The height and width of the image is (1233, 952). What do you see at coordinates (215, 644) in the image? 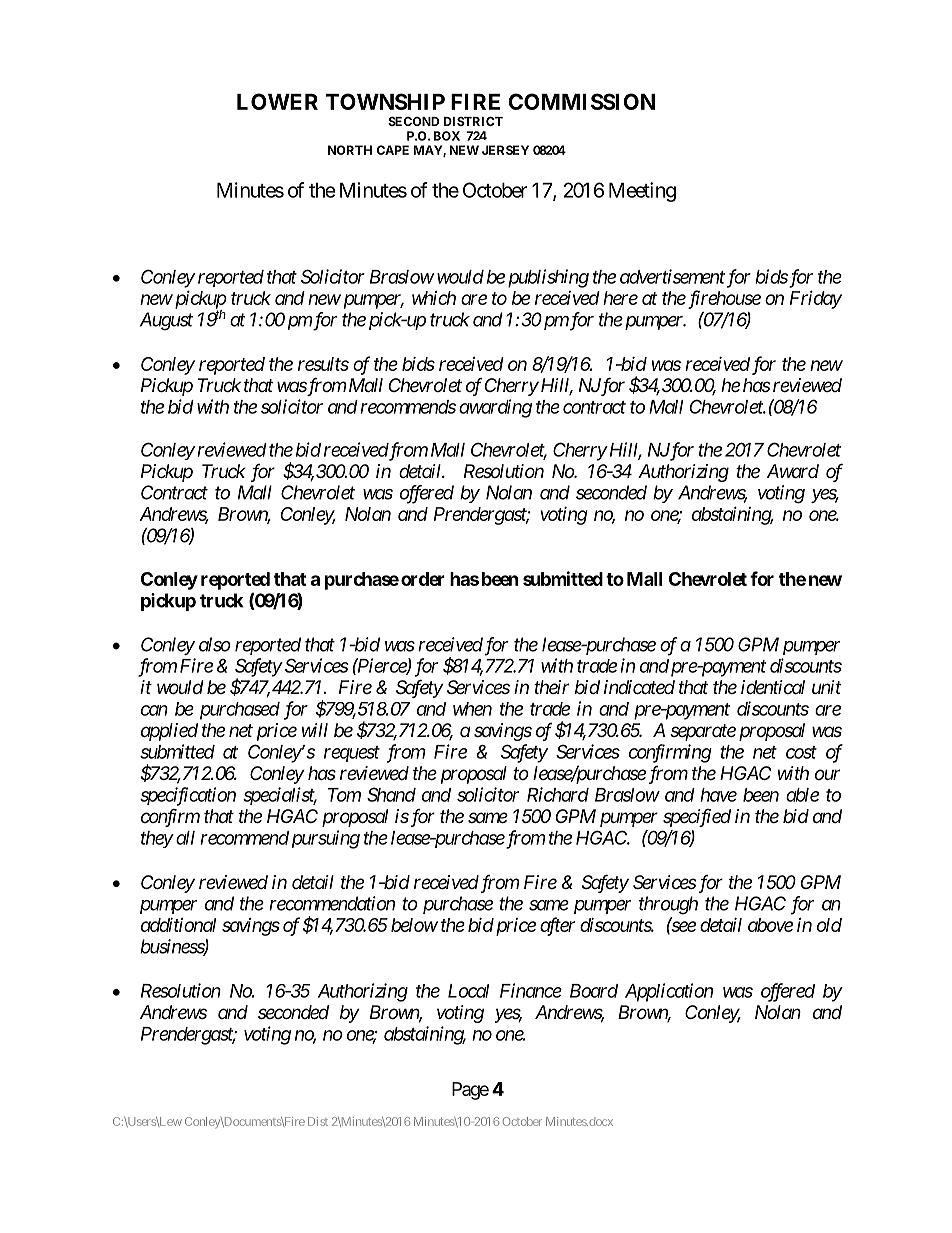
I see `also` at bounding box center [215, 644].
